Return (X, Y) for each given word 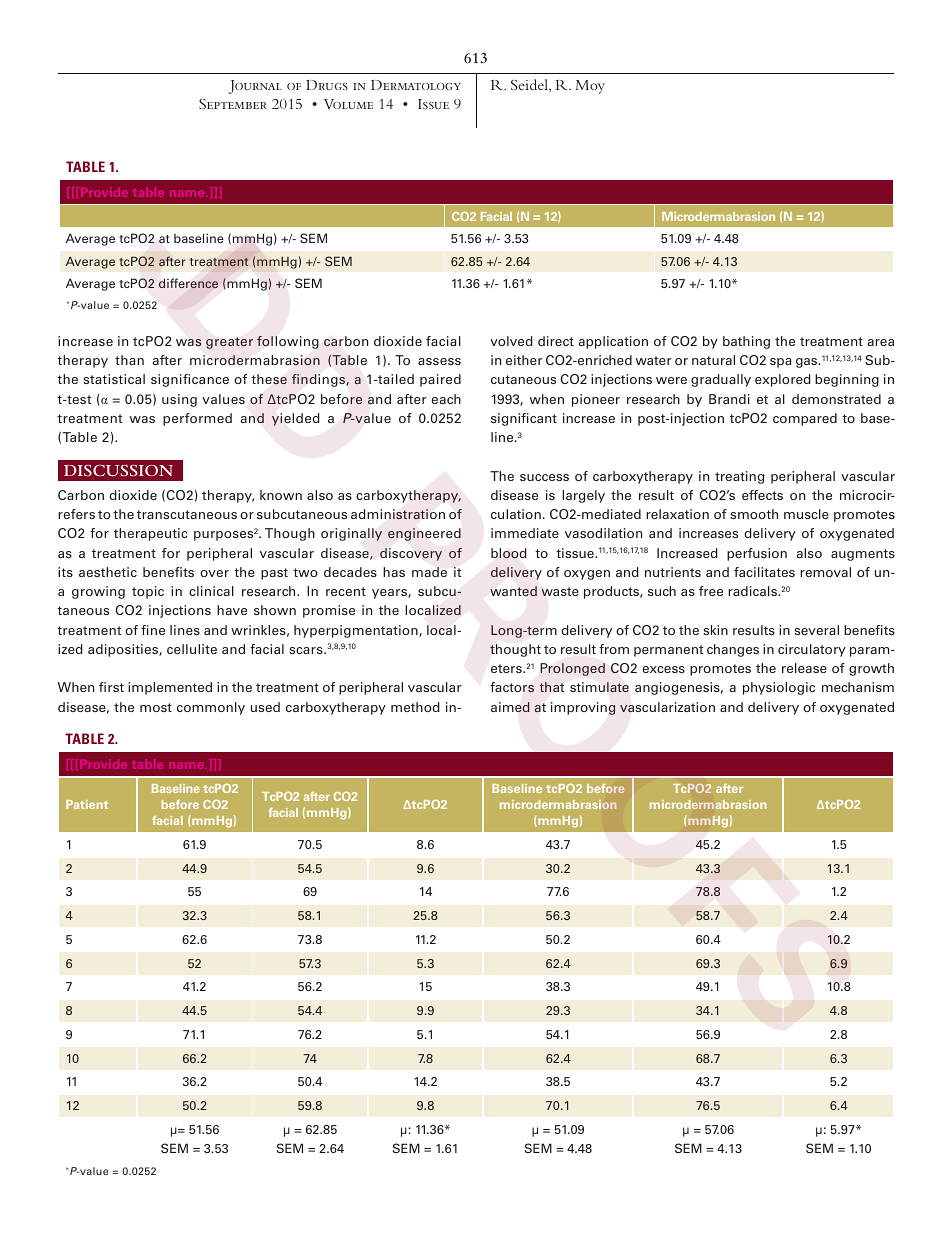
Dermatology (416, 85)
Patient (87, 804)
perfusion (757, 554)
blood (509, 553)
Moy (590, 87)
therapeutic (151, 534)
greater (229, 343)
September (233, 104)
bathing (746, 342)
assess (439, 361)
